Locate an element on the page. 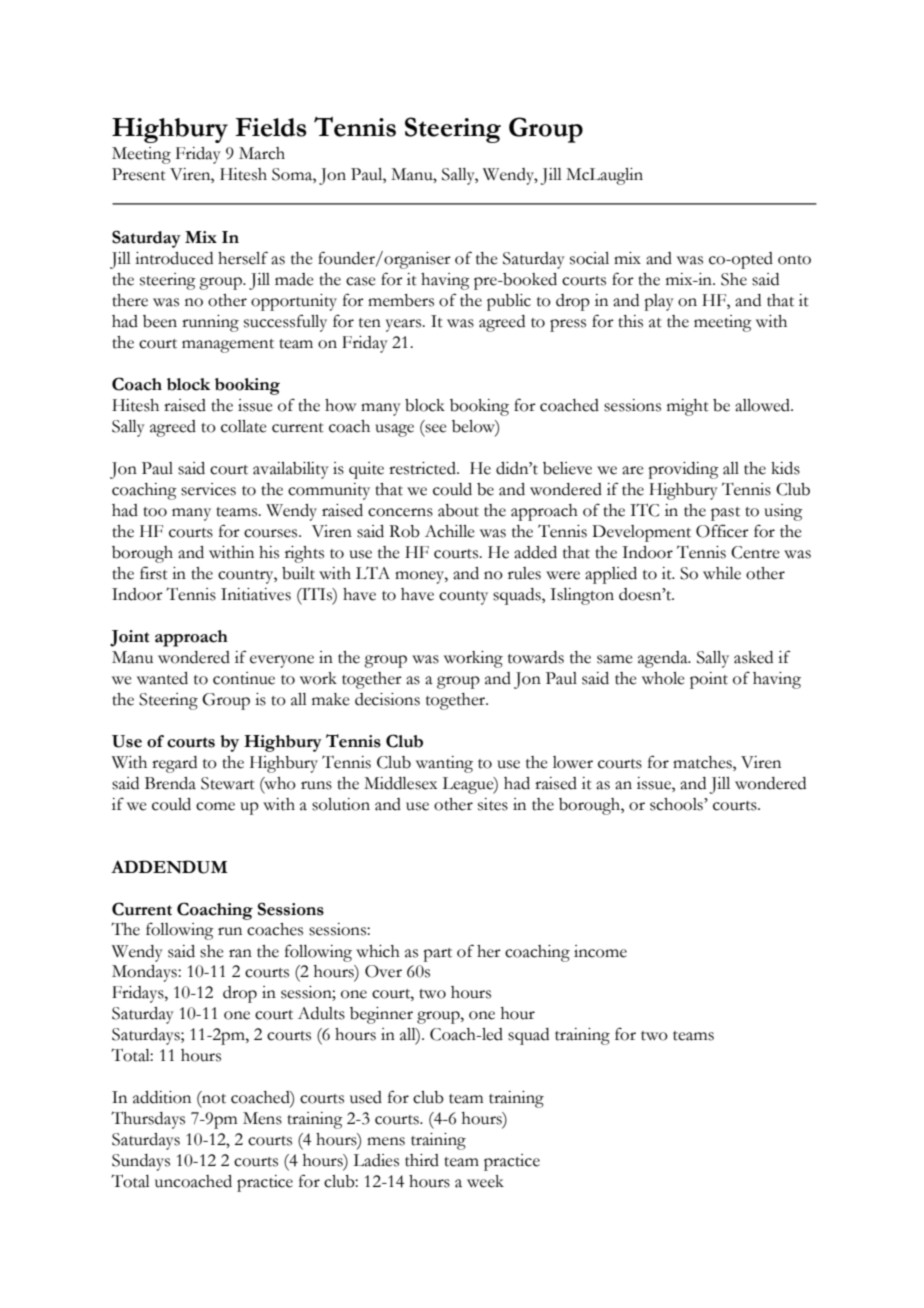 Image resolution: width=924 pixels, height=1308 pixels. March is located at coordinates (262, 153).
